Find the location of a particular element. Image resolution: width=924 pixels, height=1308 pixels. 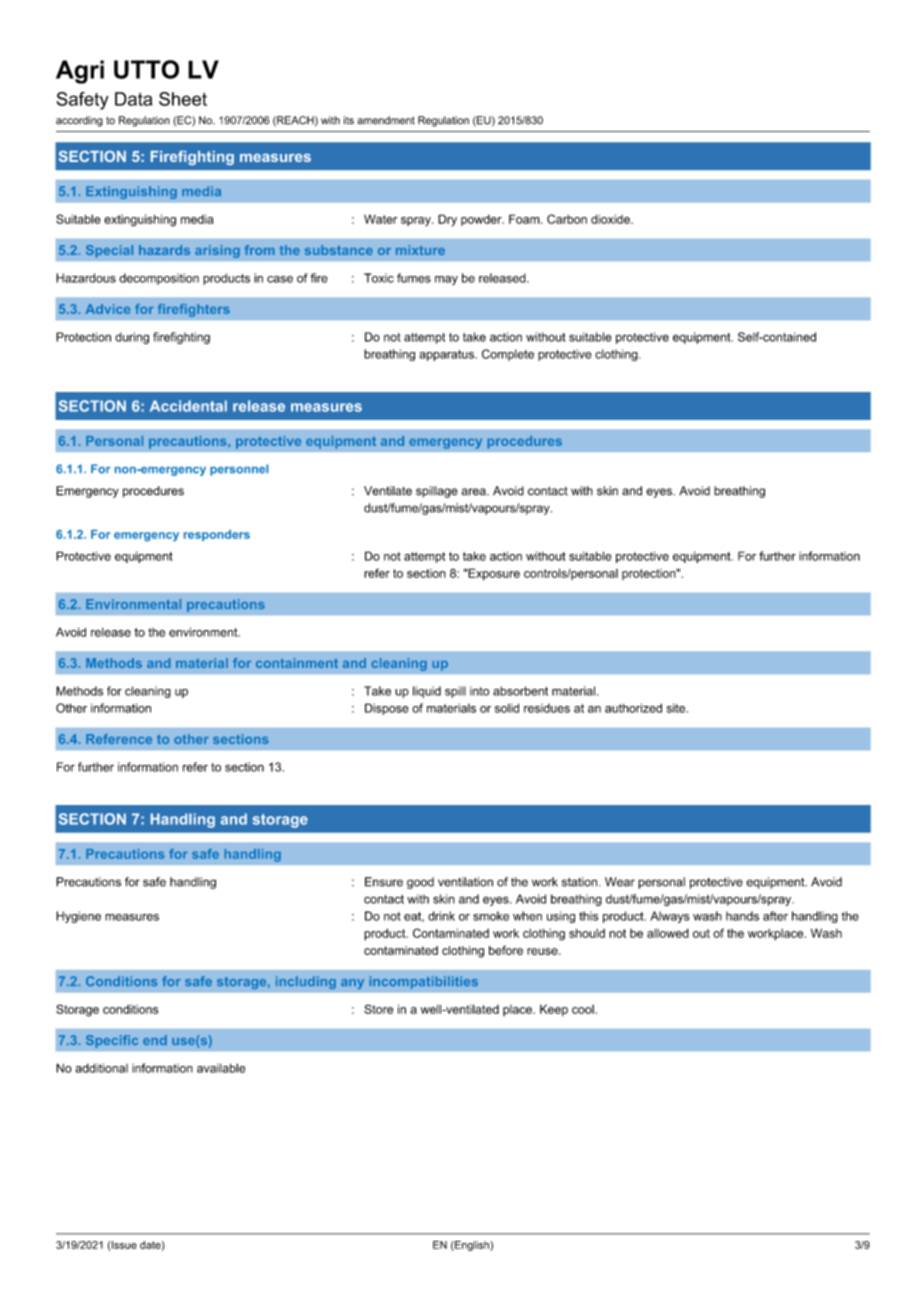

responders is located at coordinates (217, 535).
